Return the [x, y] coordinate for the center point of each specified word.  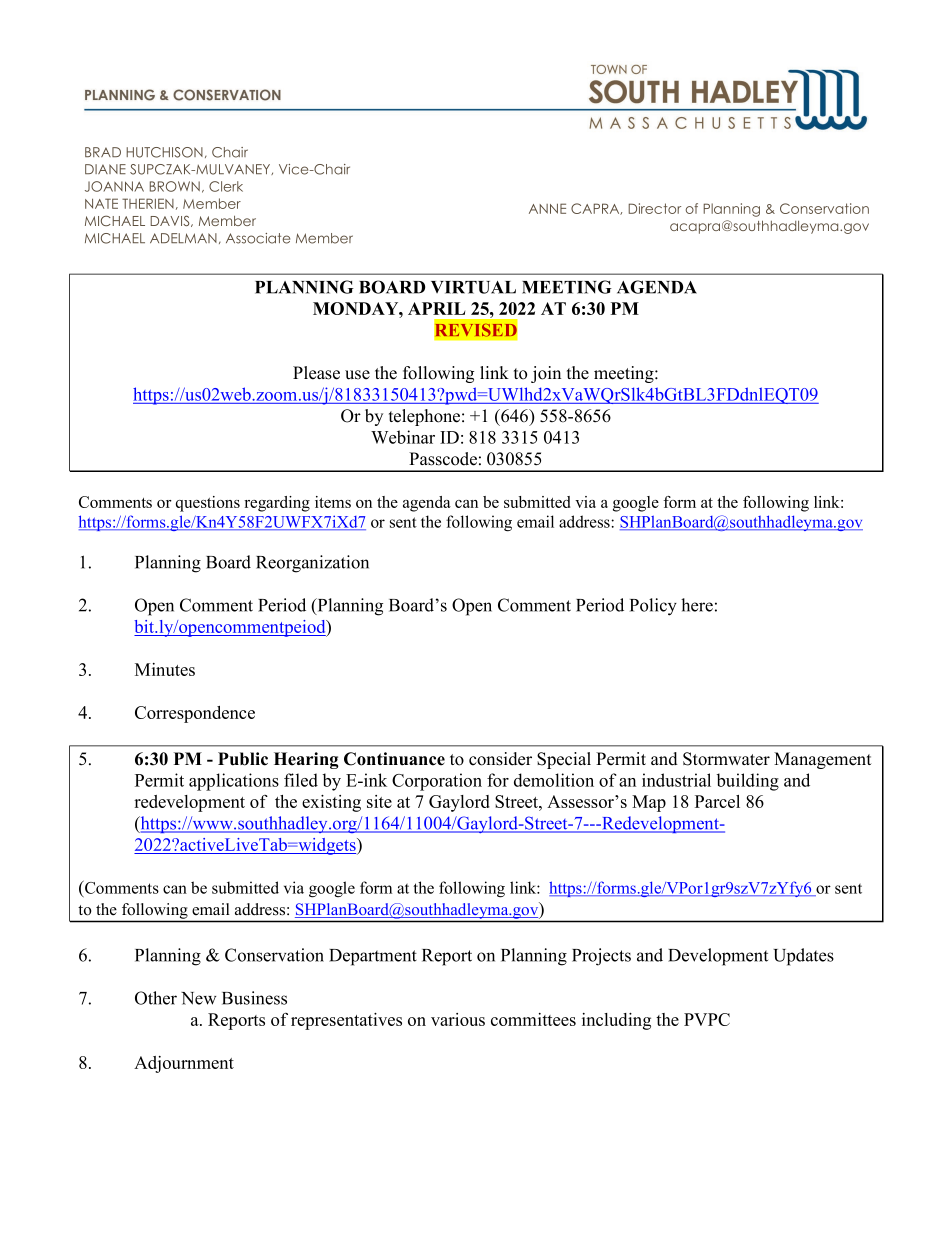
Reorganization [312, 564]
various [458, 1019]
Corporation [437, 782]
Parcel [717, 801]
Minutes [165, 669]
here [697, 605]
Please [316, 373]
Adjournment [184, 1064]
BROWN [175, 186]
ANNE [547, 208]
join [546, 374]
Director [654, 208]
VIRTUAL [473, 287]
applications [234, 782]
